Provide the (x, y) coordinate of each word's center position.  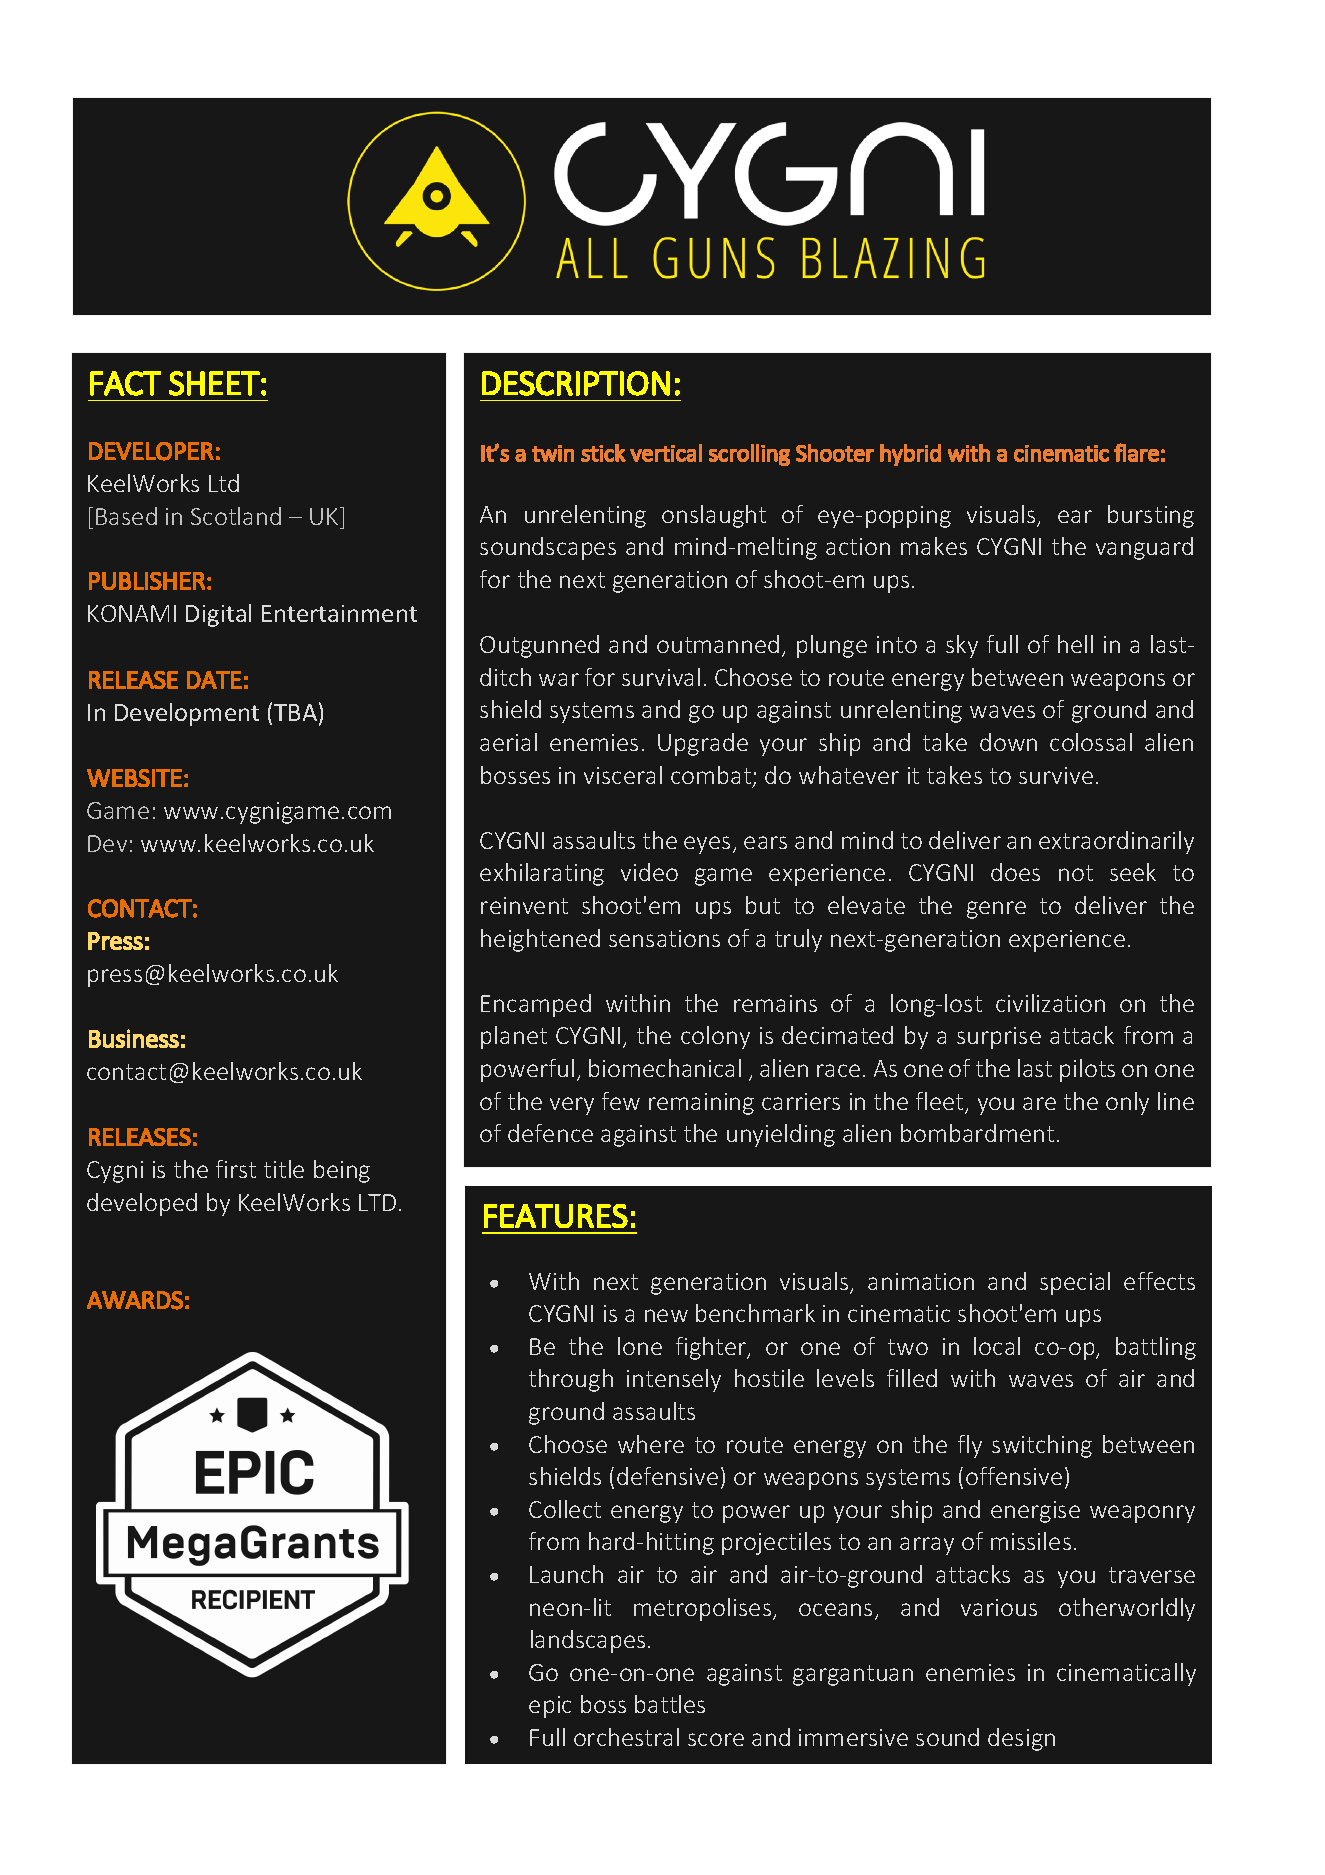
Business (134, 1038)
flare (1136, 452)
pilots (1087, 1070)
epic (550, 1707)
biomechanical (665, 1068)
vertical (666, 453)
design (1021, 1739)
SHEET (214, 383)
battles (670, 1704)
